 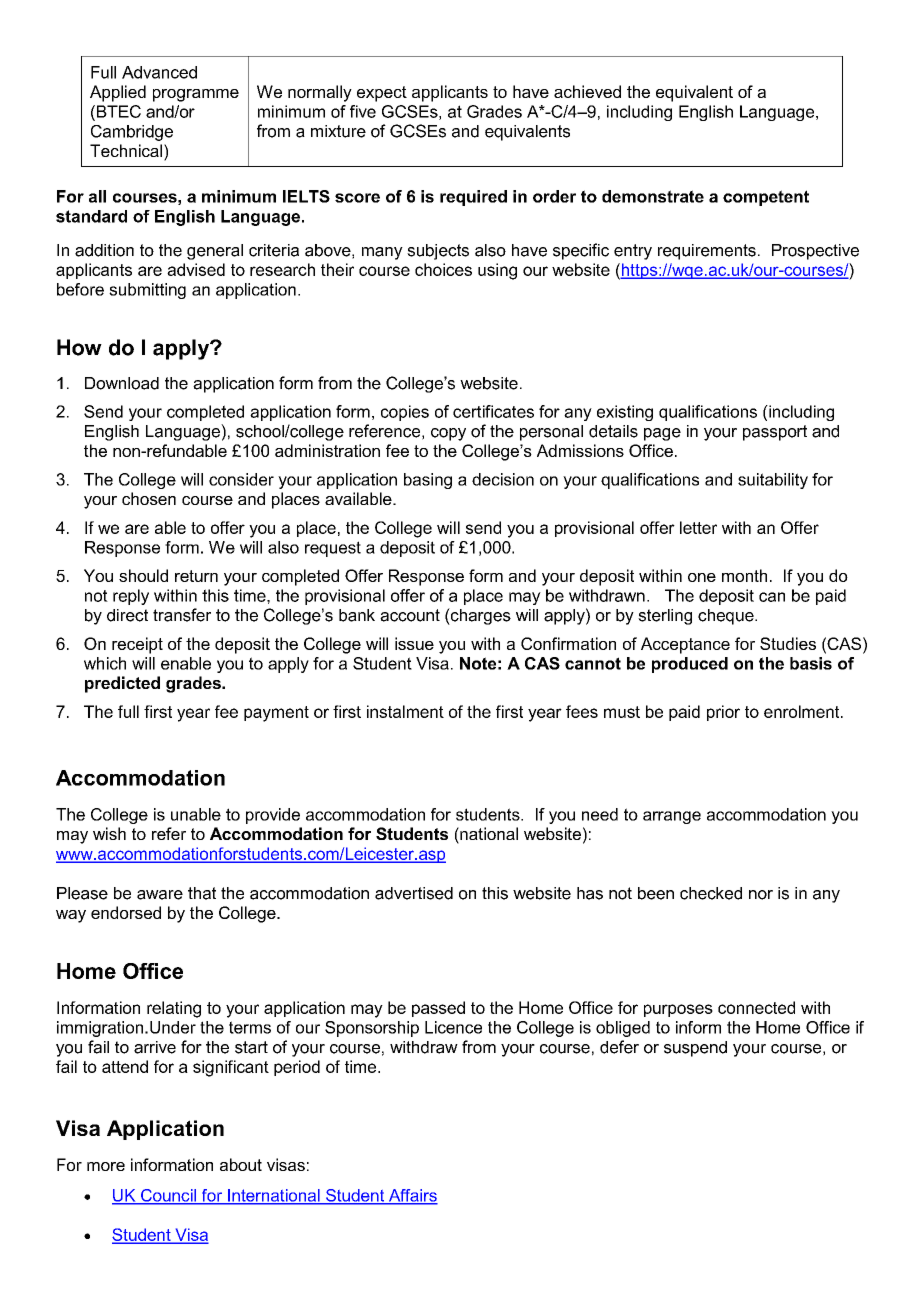 I want to click on suitability, so click(x=773, y=481).
